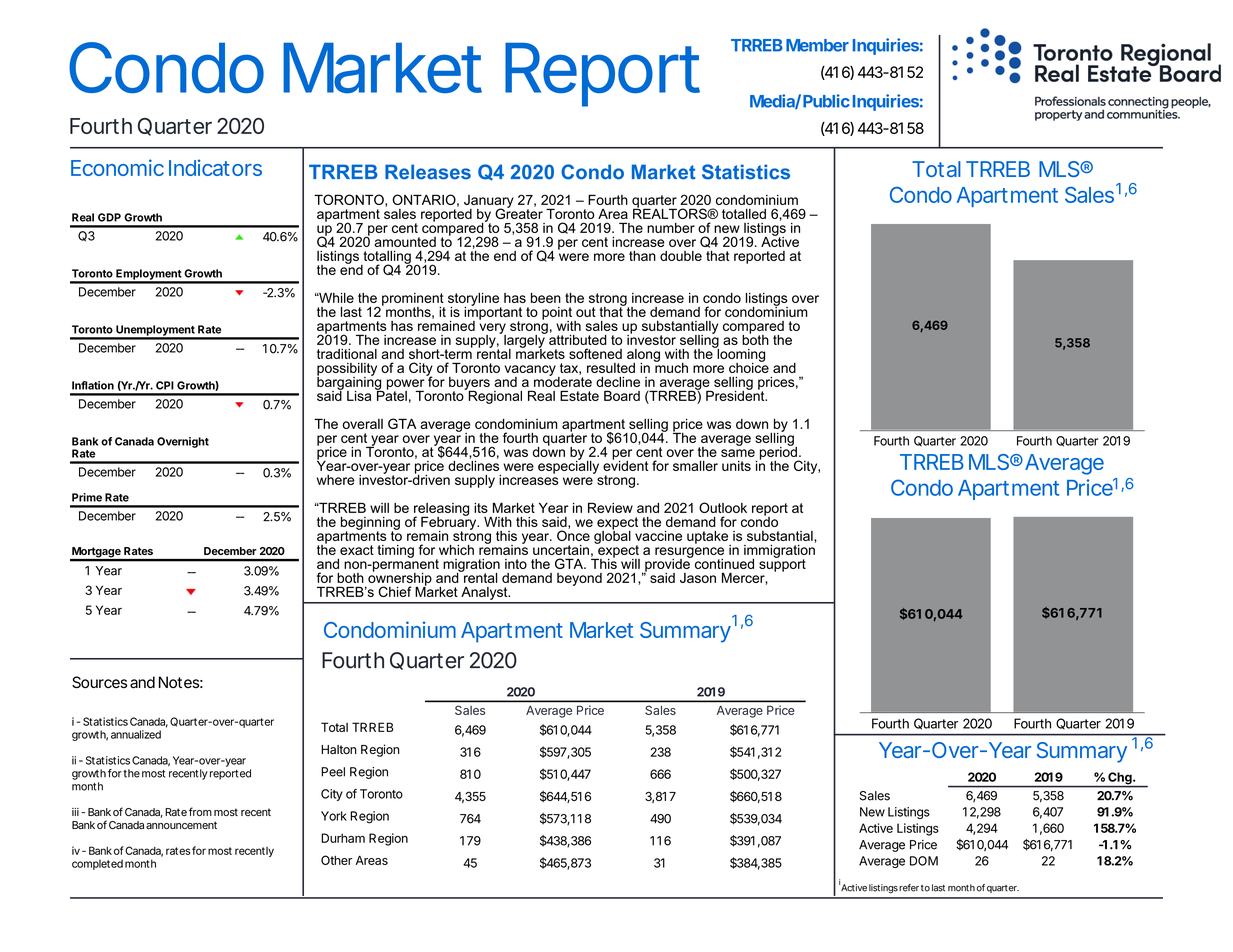  I want to click on announcement, so click(181, 825).
